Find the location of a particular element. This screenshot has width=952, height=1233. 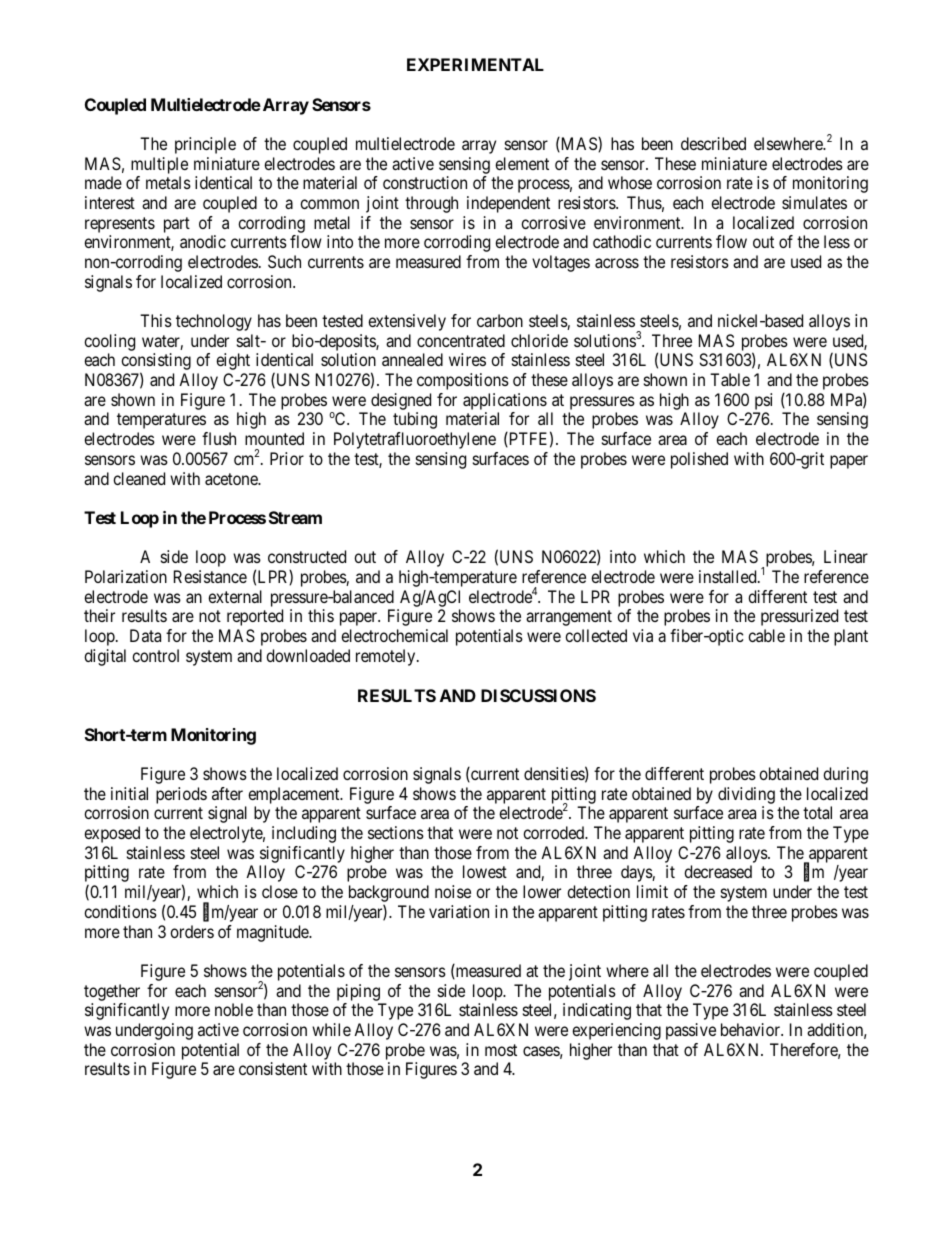

element is located at coordinates (522, 163).
